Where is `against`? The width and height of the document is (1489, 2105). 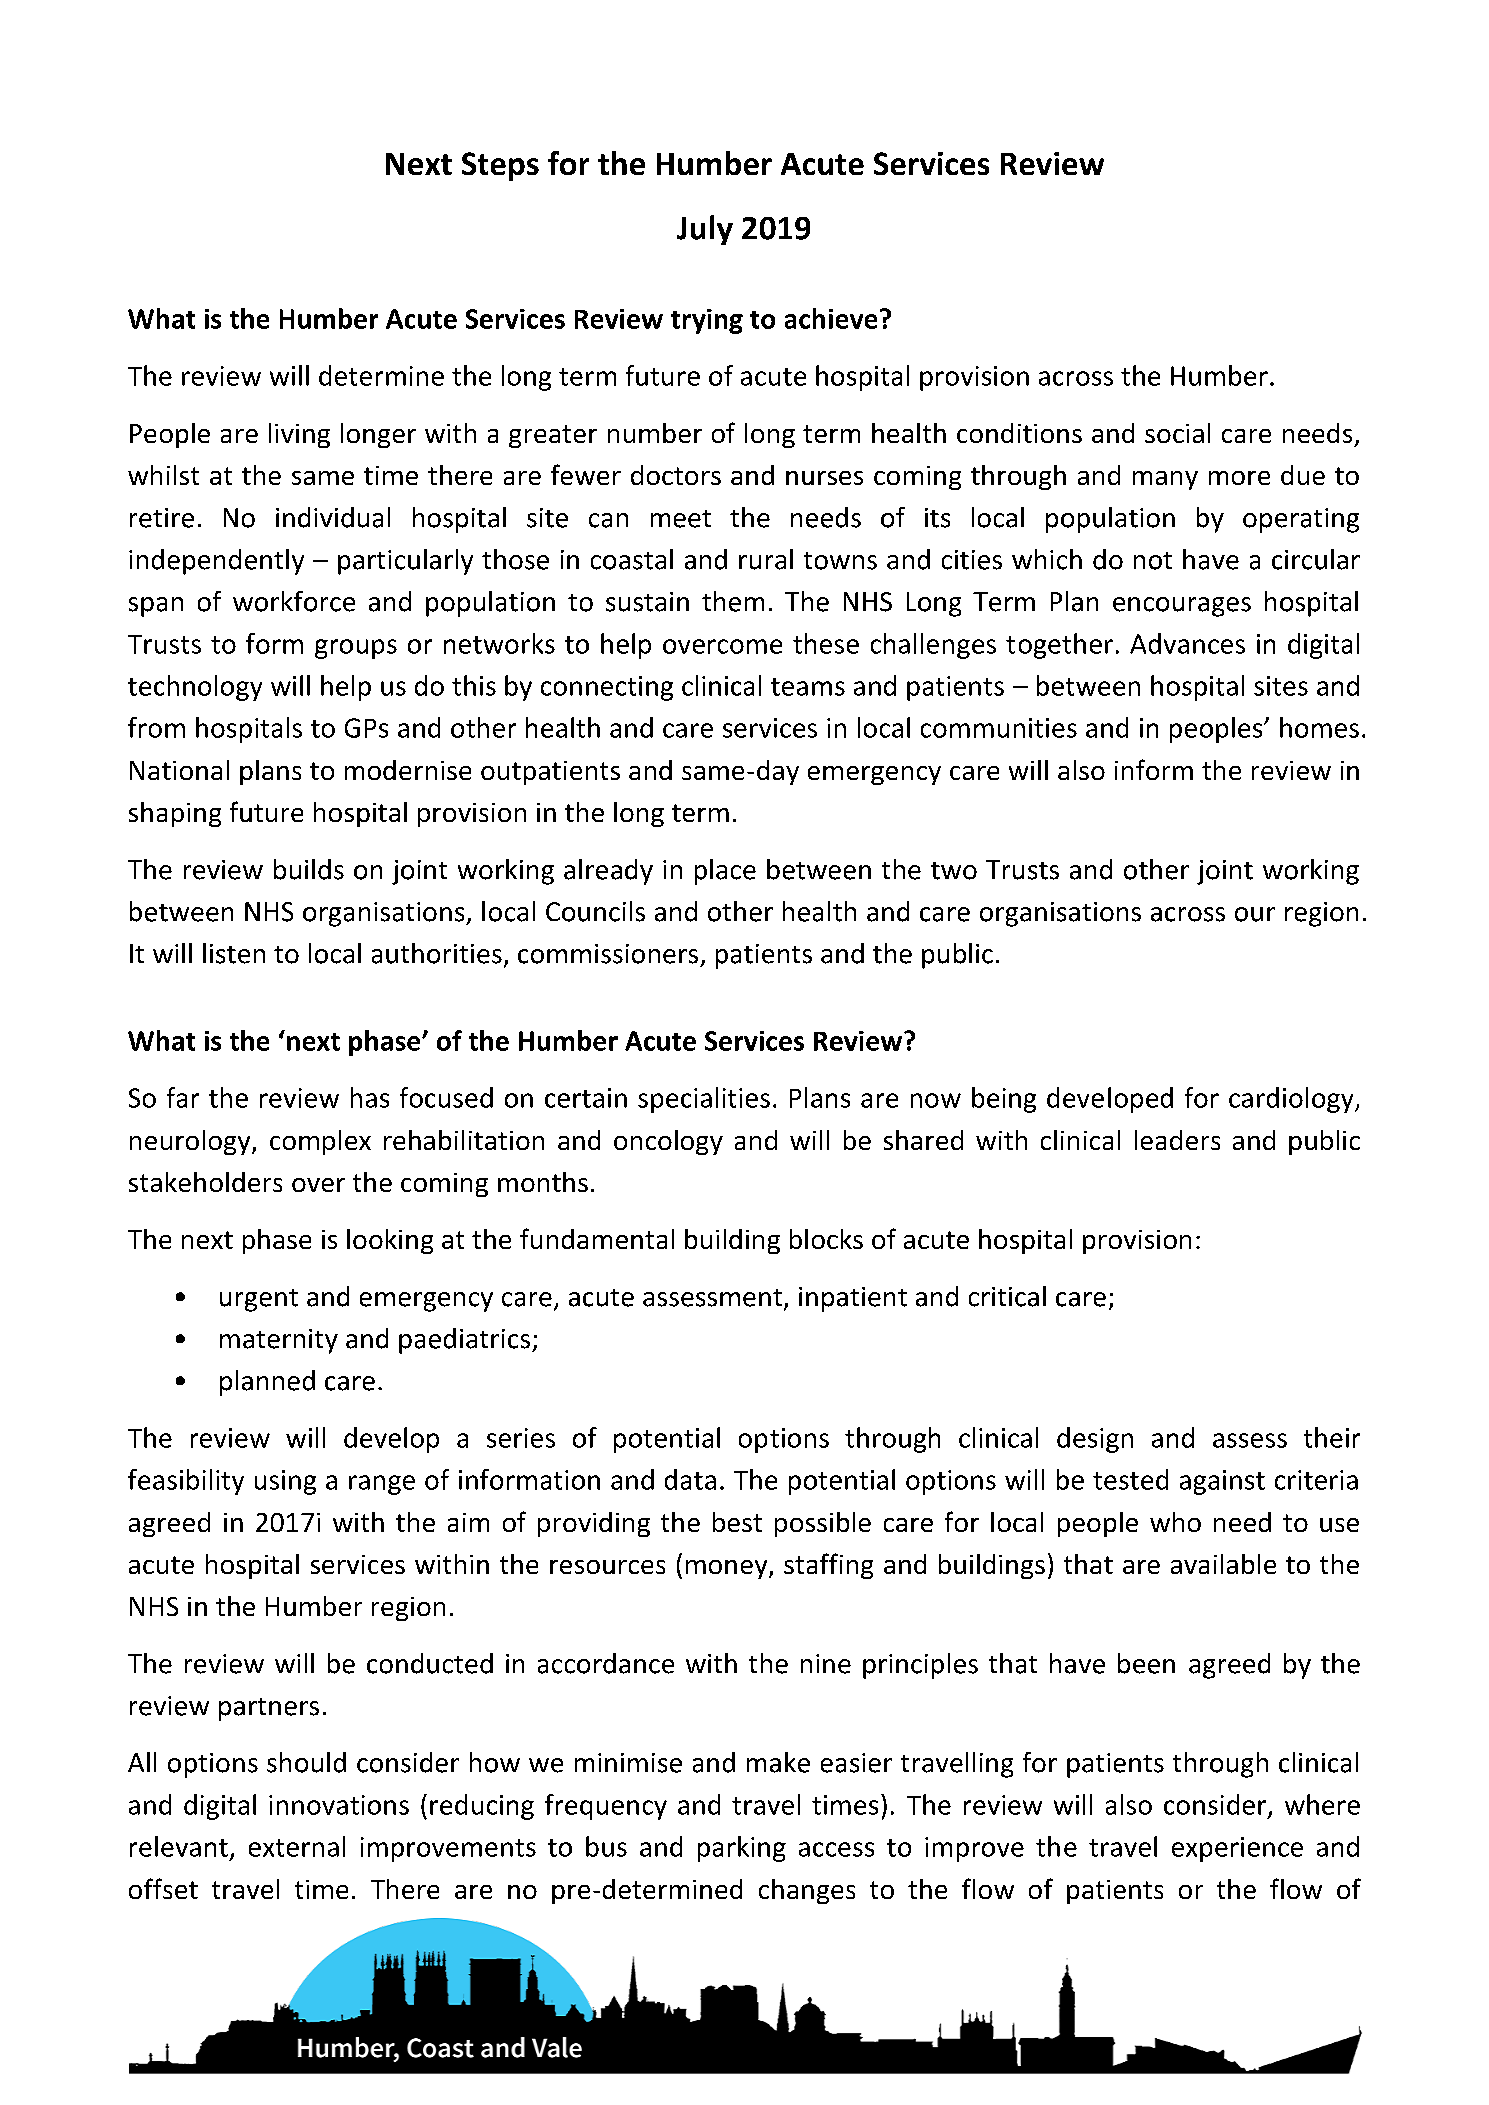 against is located at coordinates (1222, 1482).
